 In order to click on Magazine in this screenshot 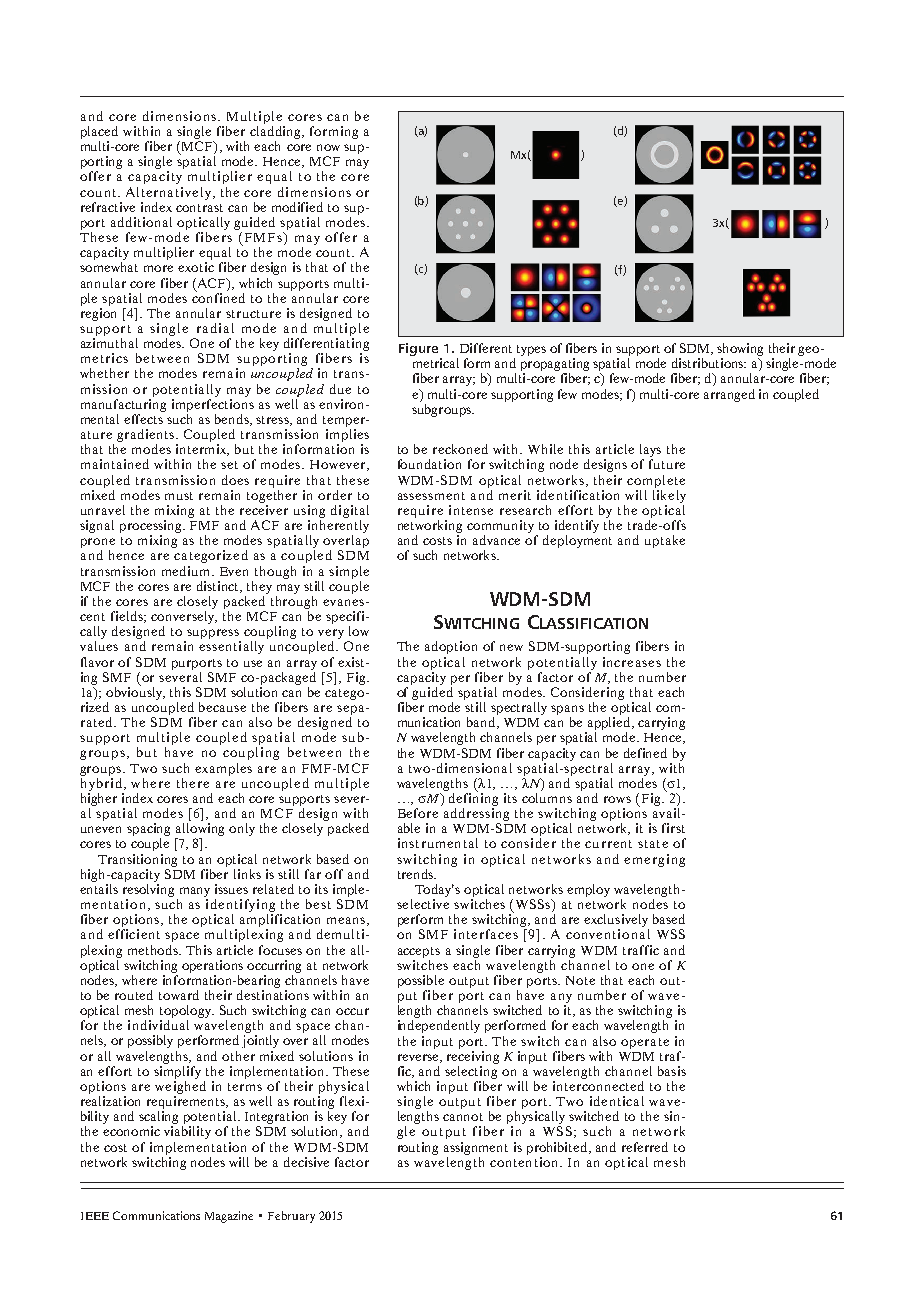, I will do `click(229, 1217)`.
